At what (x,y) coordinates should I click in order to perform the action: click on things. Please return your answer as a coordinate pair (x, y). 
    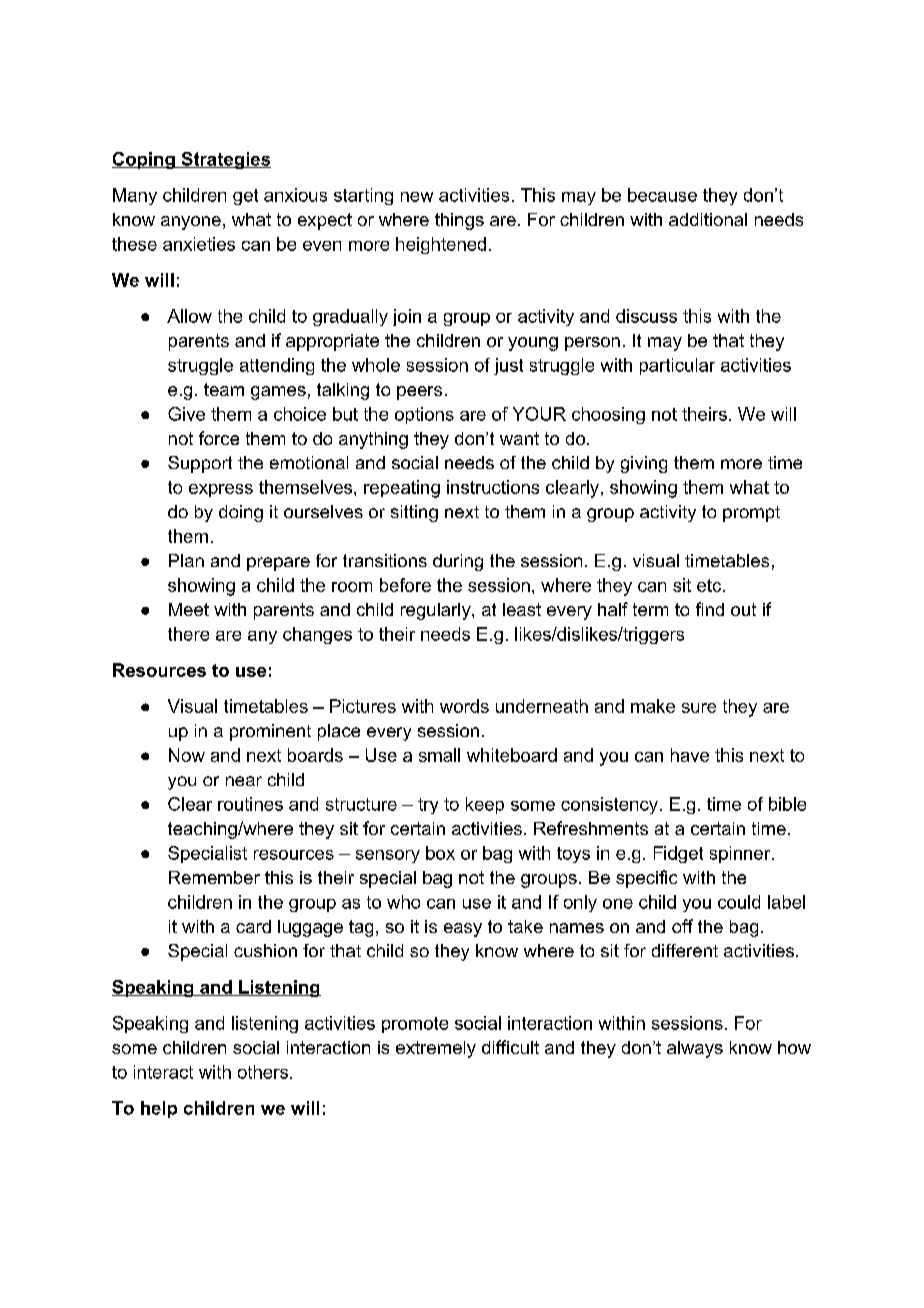
    Looking at the image, I should click on (459, 221).
